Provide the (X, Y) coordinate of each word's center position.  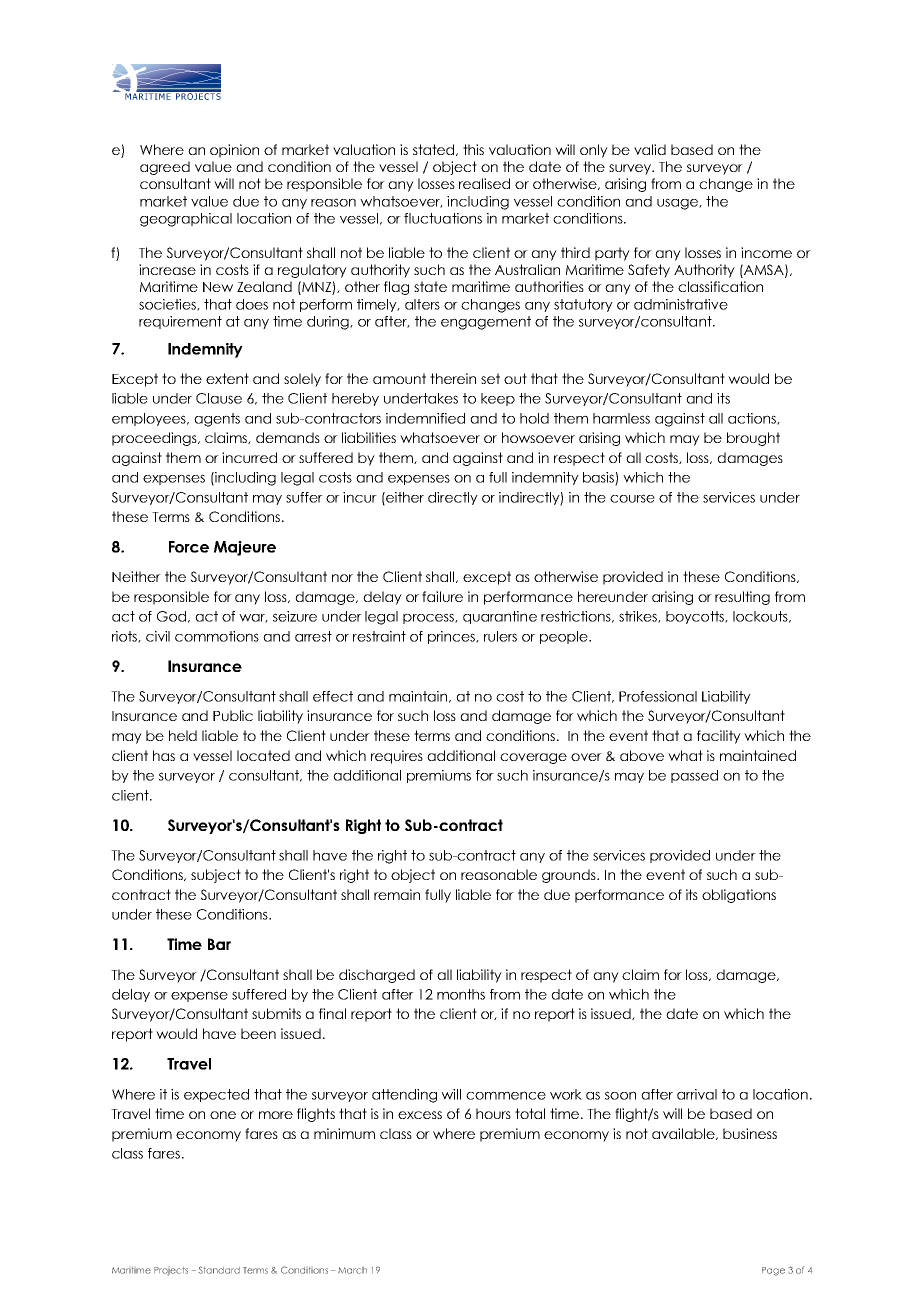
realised (484, 183)
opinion (234, 151)
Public (233, 715)
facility (719, 737)
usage (678, 204)
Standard (219, 1270)
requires (397, 757)
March (352, 1270)
